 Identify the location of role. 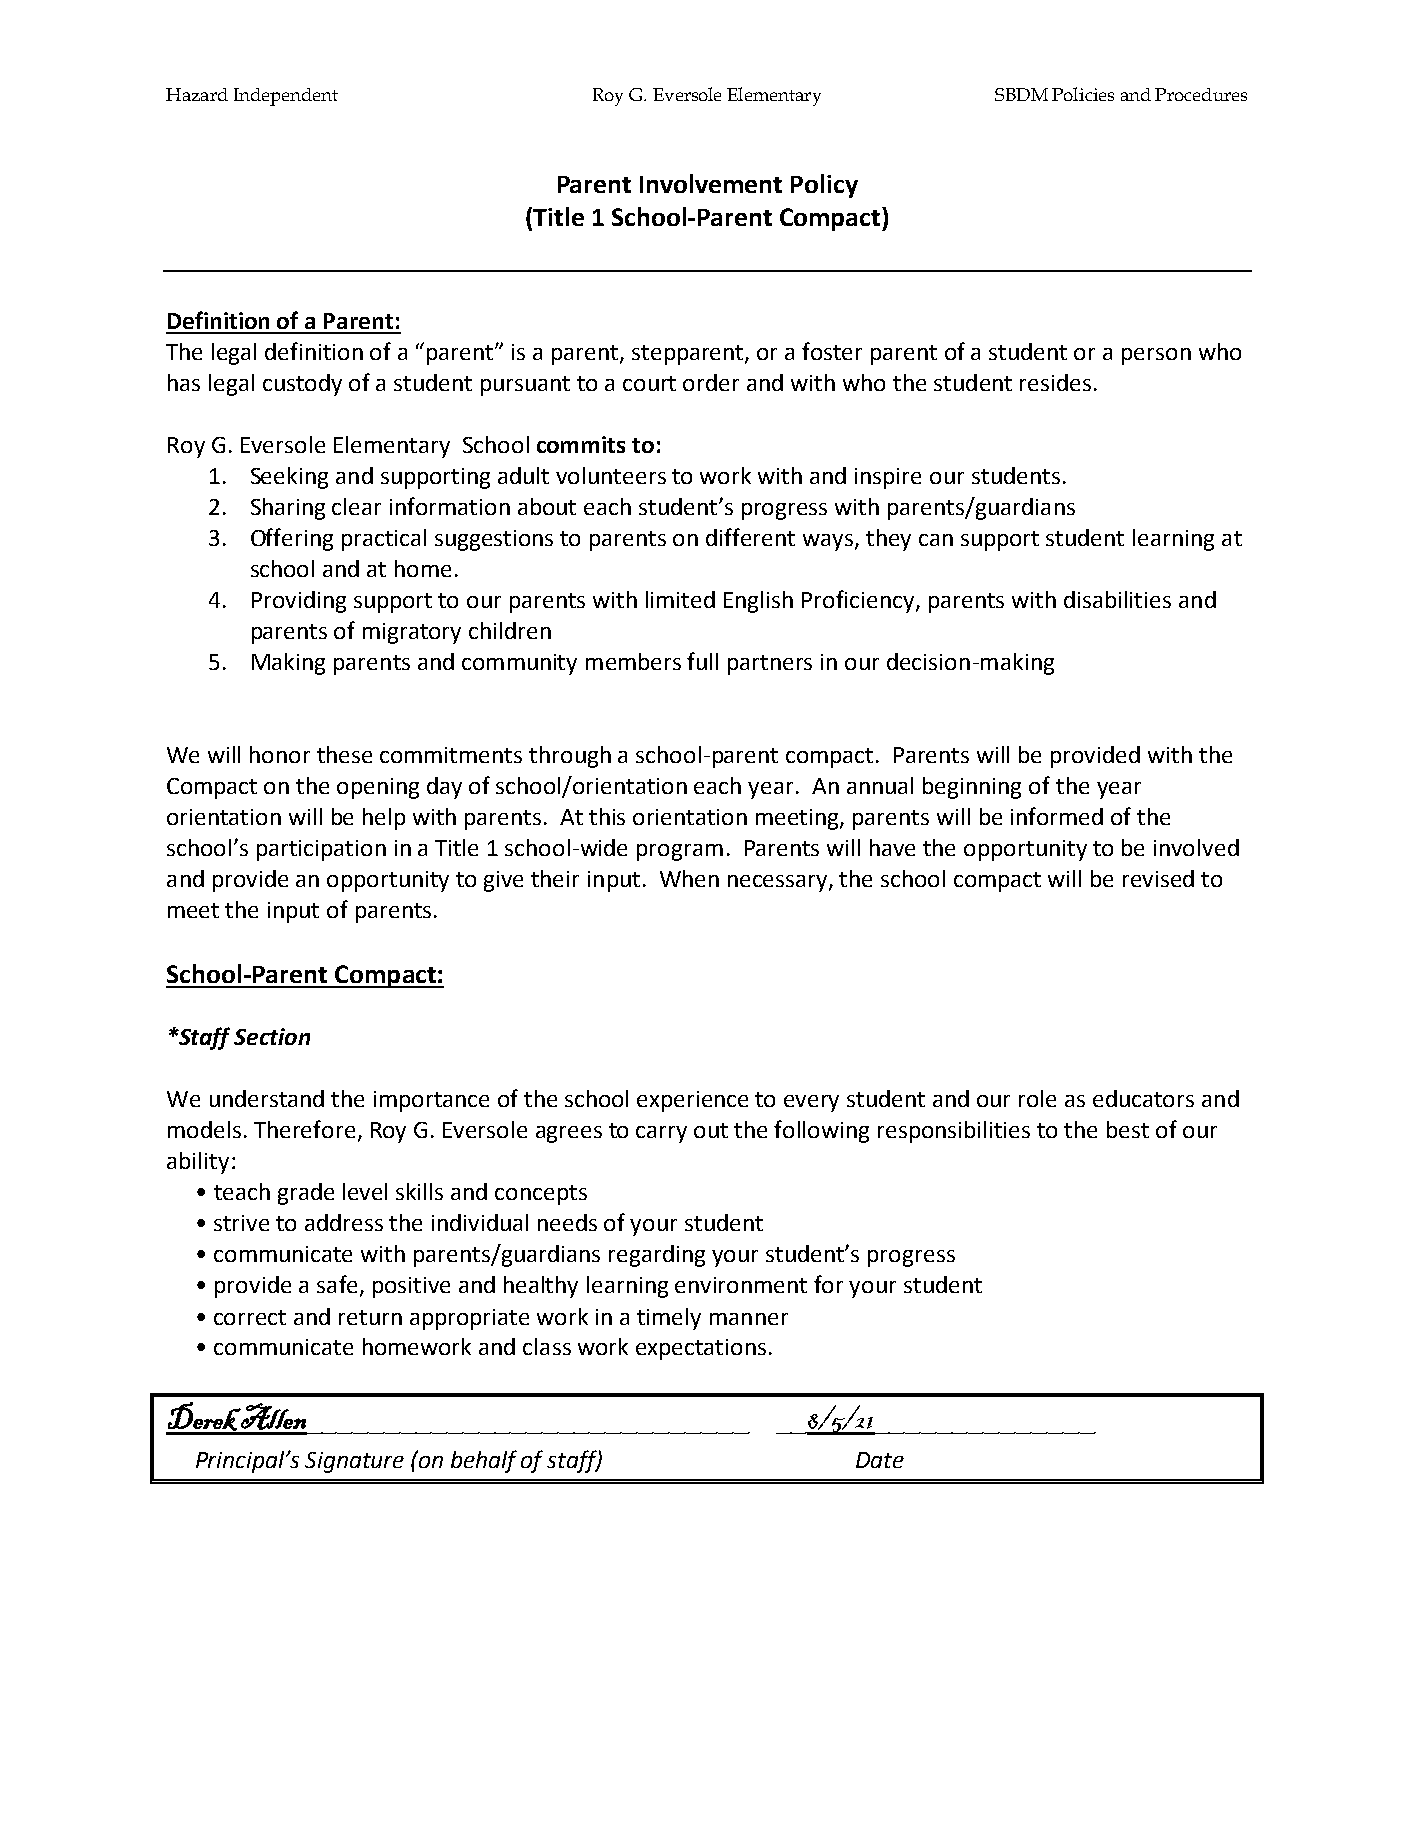
(1037, 1098).
